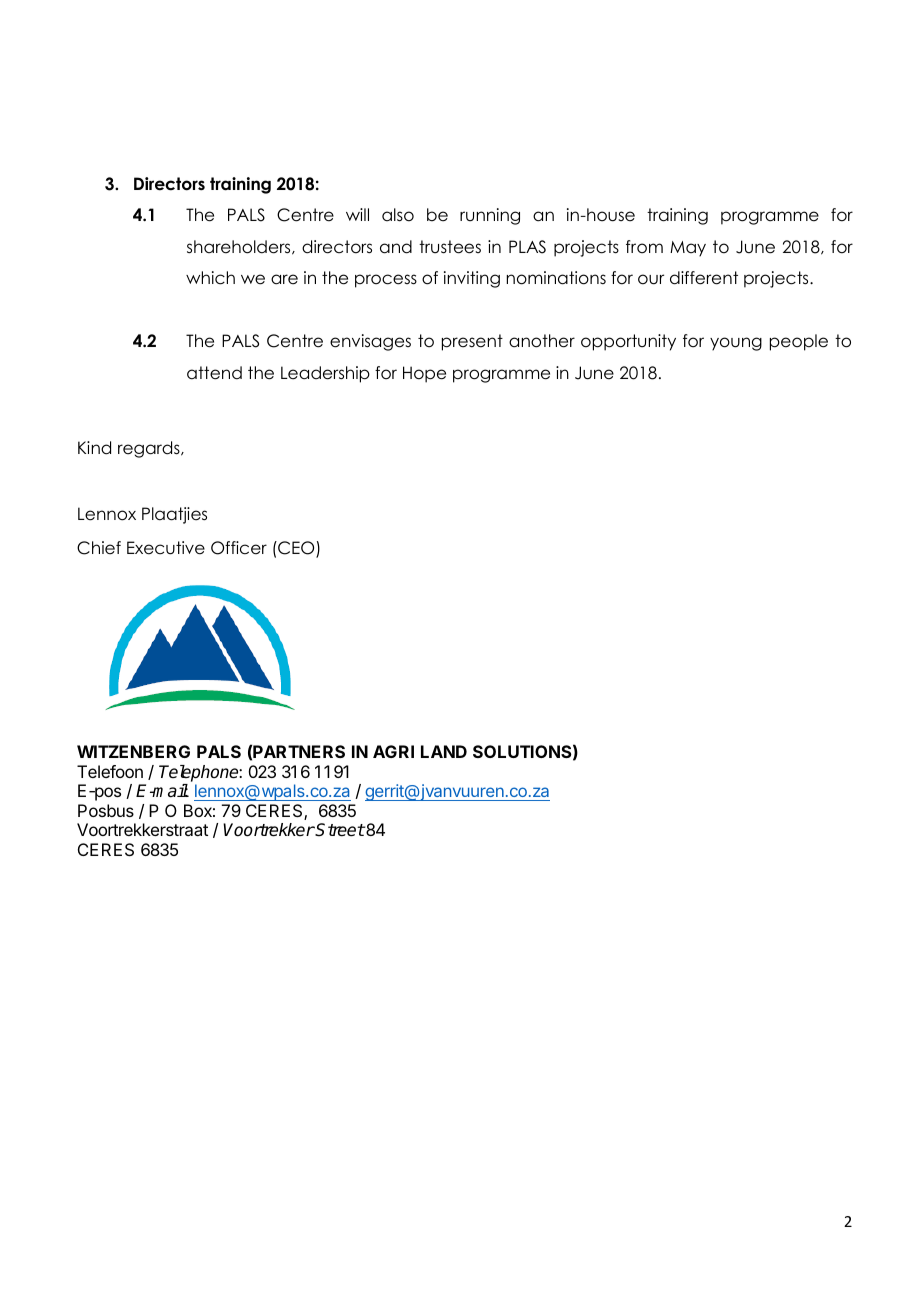 The height and width of the screenshot is (1308, 924). What do you see at coordinates (150, 449) in the screenshot?
I see `regards` at bounding box center [150, 449].
